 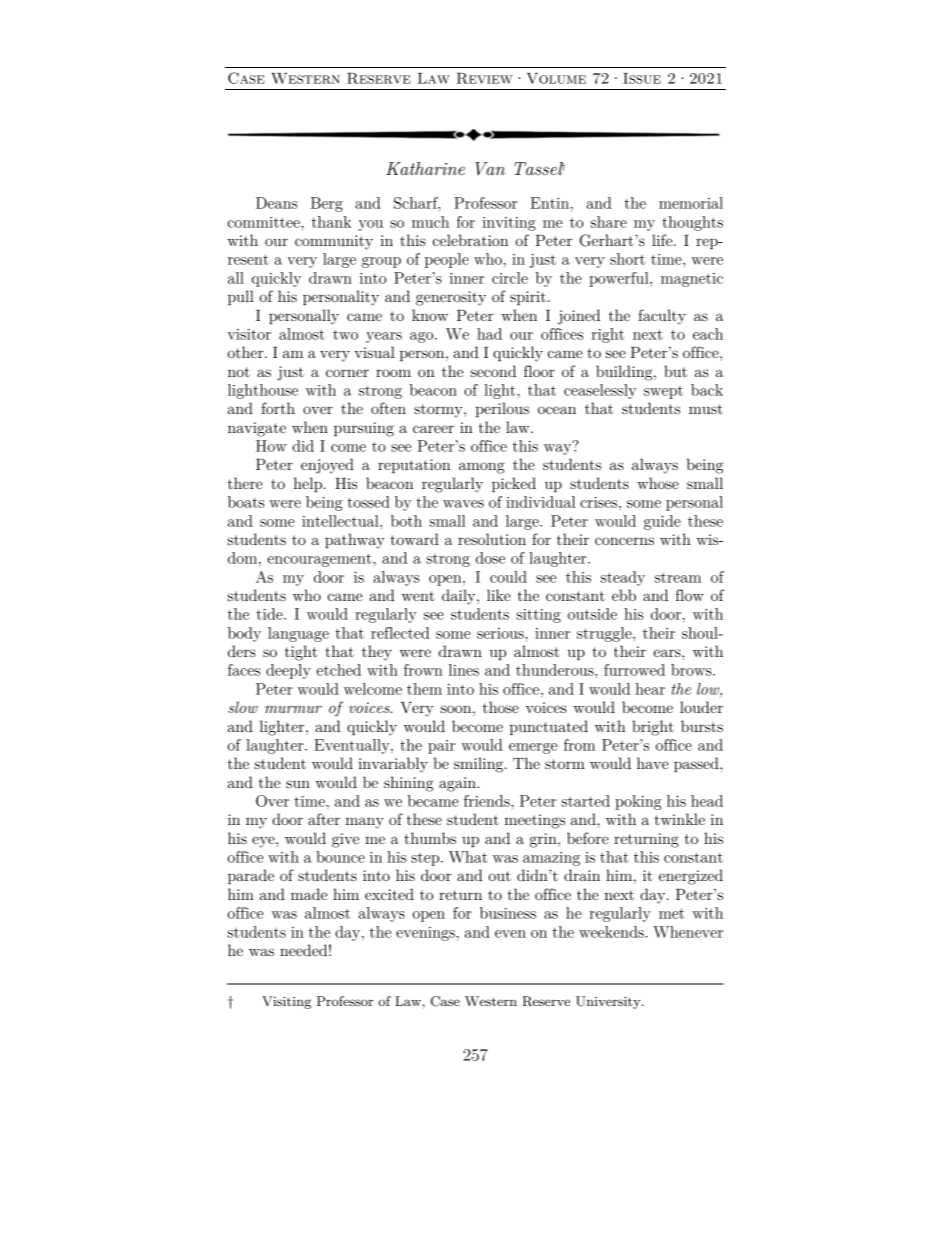 I want to click on whose, so click(x=658, y=483).
